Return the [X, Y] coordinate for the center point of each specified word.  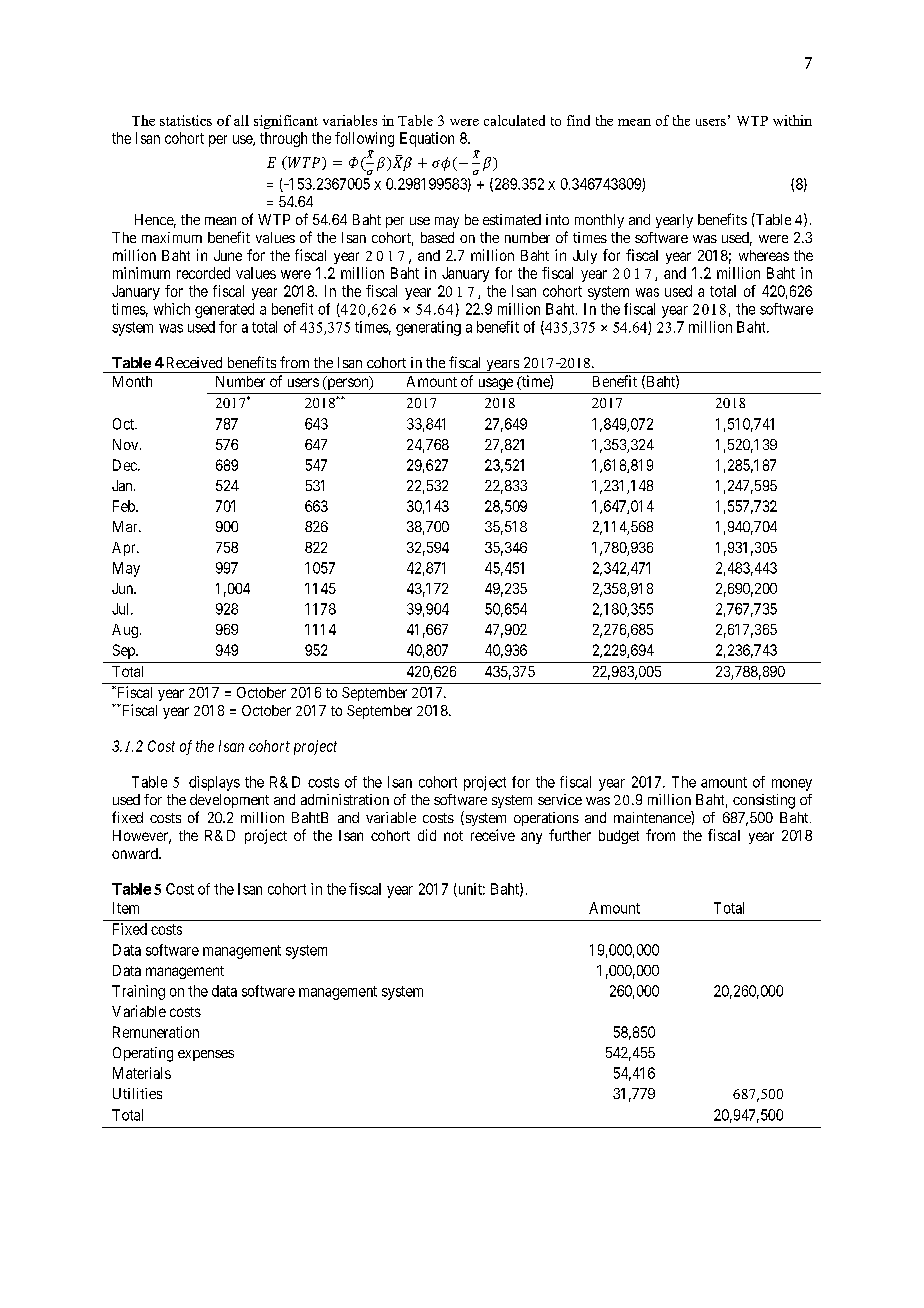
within [792, 120]
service [560, 799]
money [792, 785]
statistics [186, 120]
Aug [126, 631]
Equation [427, 139]
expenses [206, 1055]
